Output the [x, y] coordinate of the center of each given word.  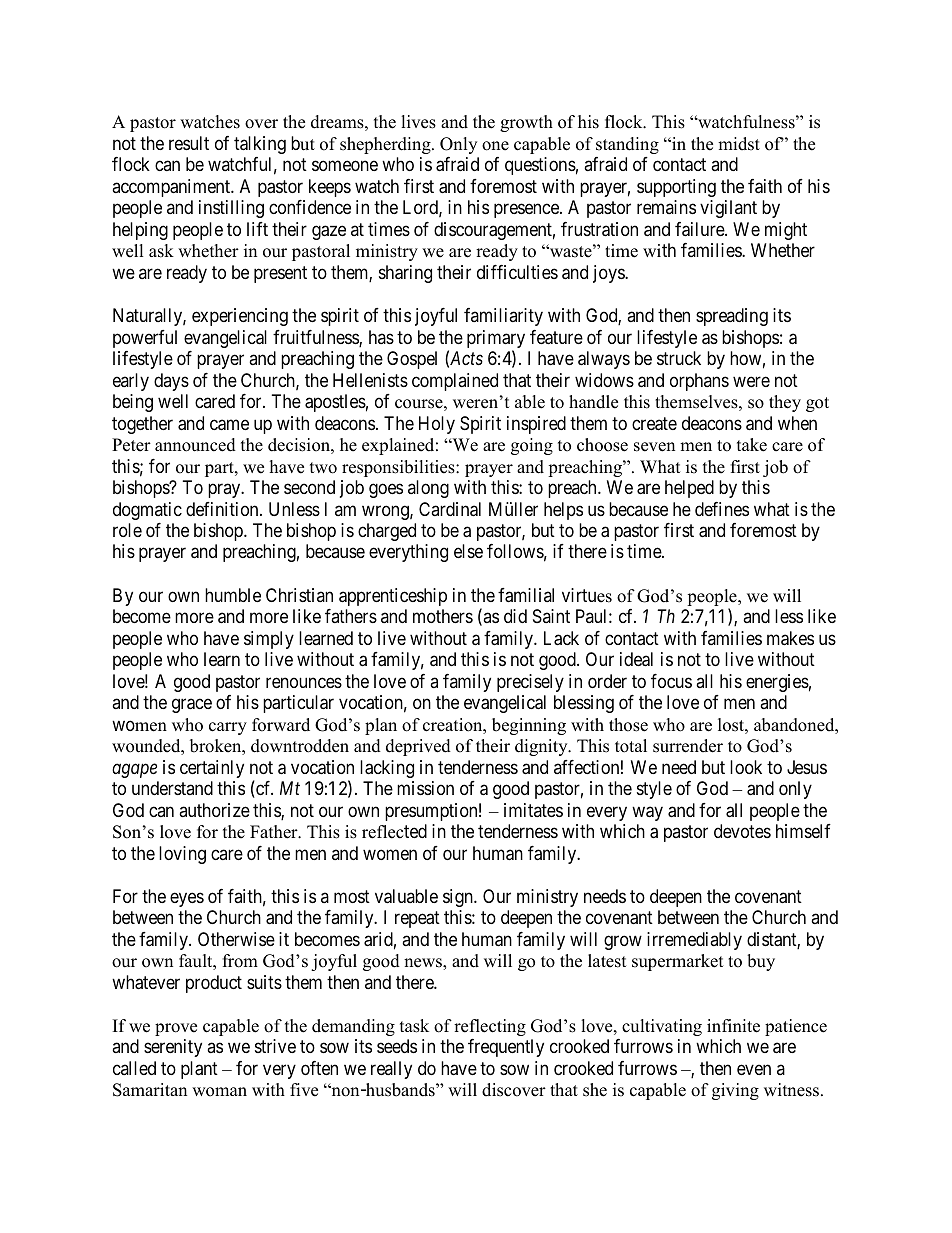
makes [790, 638]
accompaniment [172, 188]
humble [233, 595]
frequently [506, 1048]
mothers [443, 616]
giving [735, 1091]
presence [527, 211]
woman [219, 1092]
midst [739, 144]
